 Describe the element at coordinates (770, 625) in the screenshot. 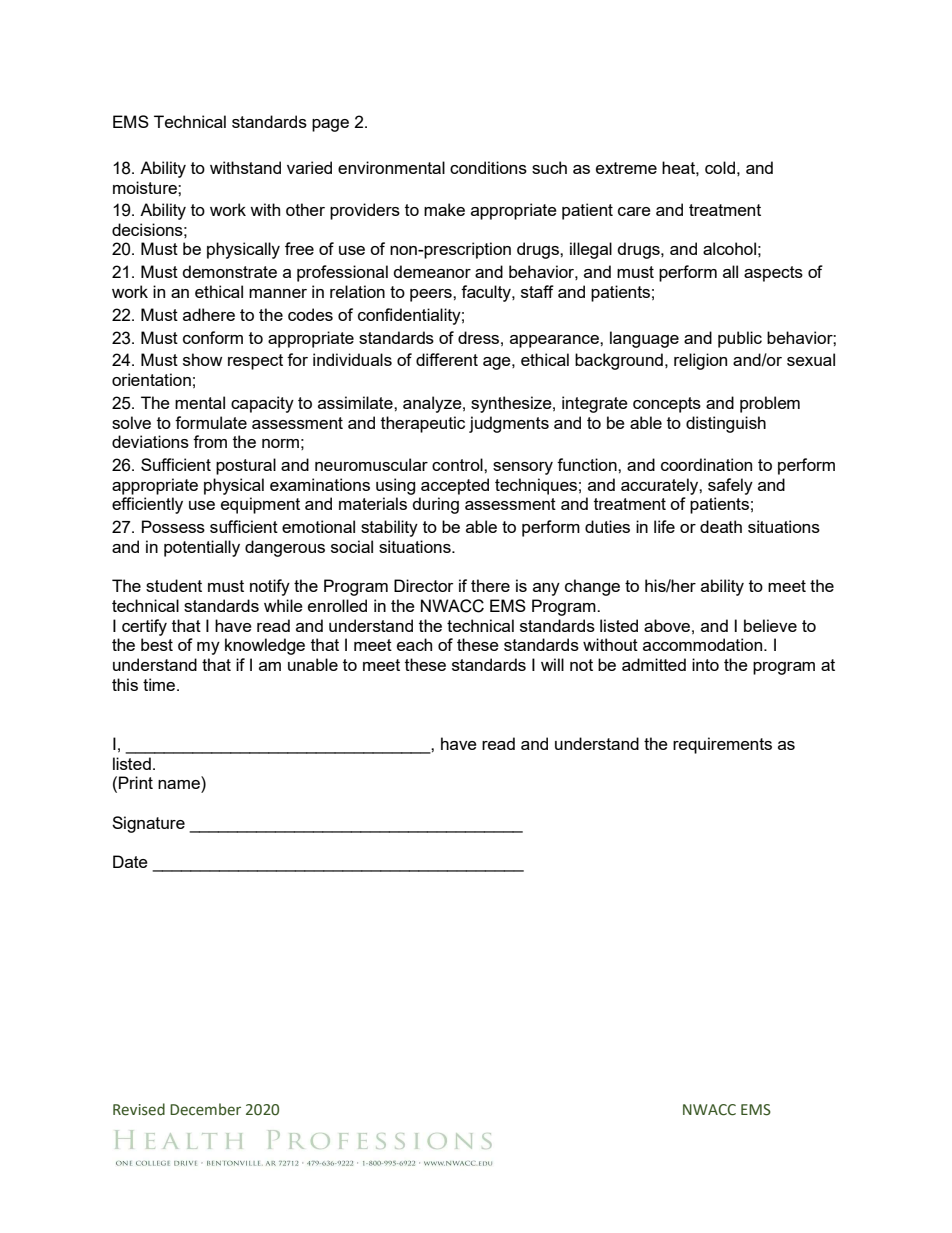

I see `believe` at that location.
